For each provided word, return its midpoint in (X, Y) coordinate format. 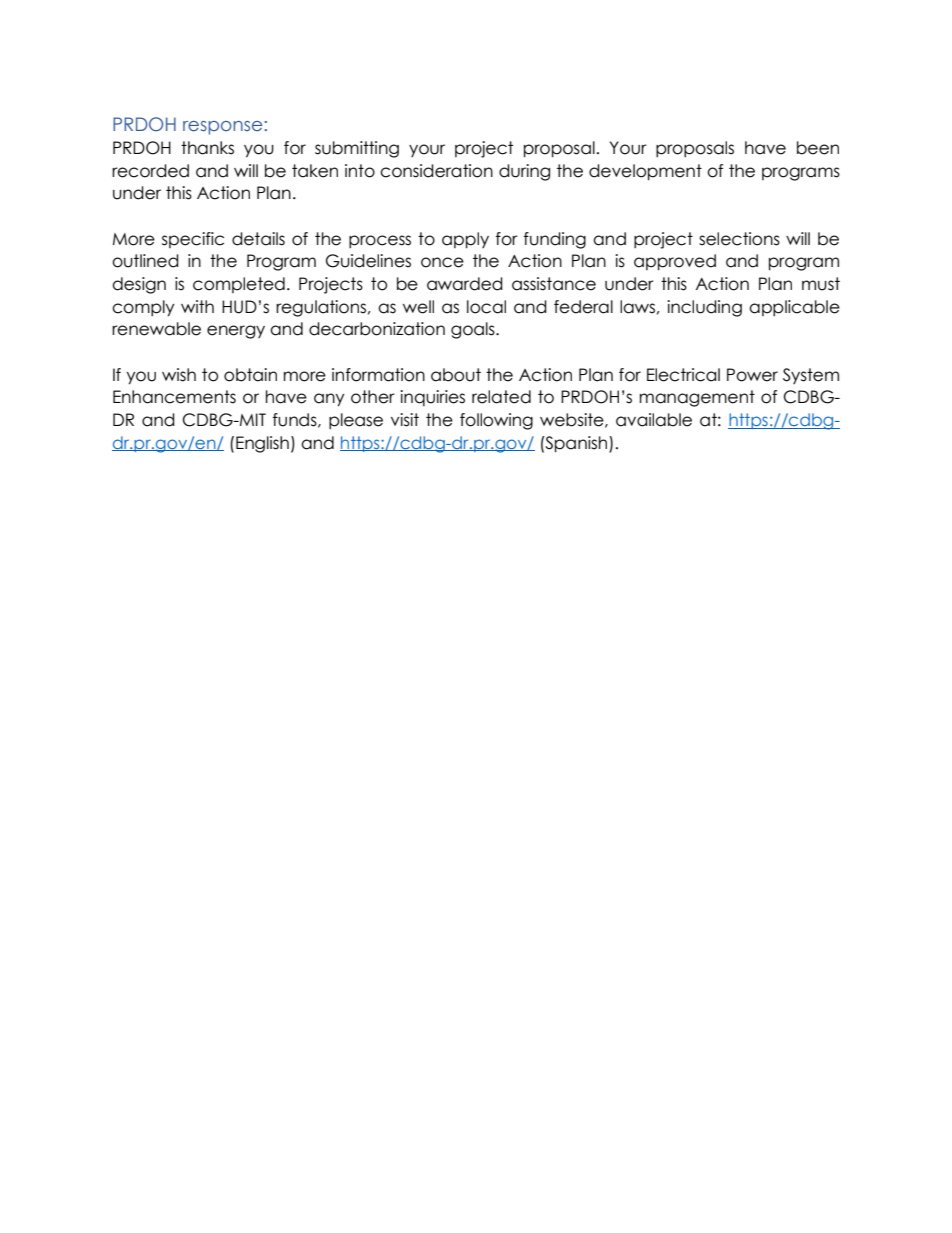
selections (739, 239)
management (697, 398)
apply (465, 240)
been (818, 148)
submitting (357, 149)
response (222, 128)
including (704, 308)
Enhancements (174, 397)
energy (236, 332)
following (496, 421)
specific (193, 240)
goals (474, 330)
